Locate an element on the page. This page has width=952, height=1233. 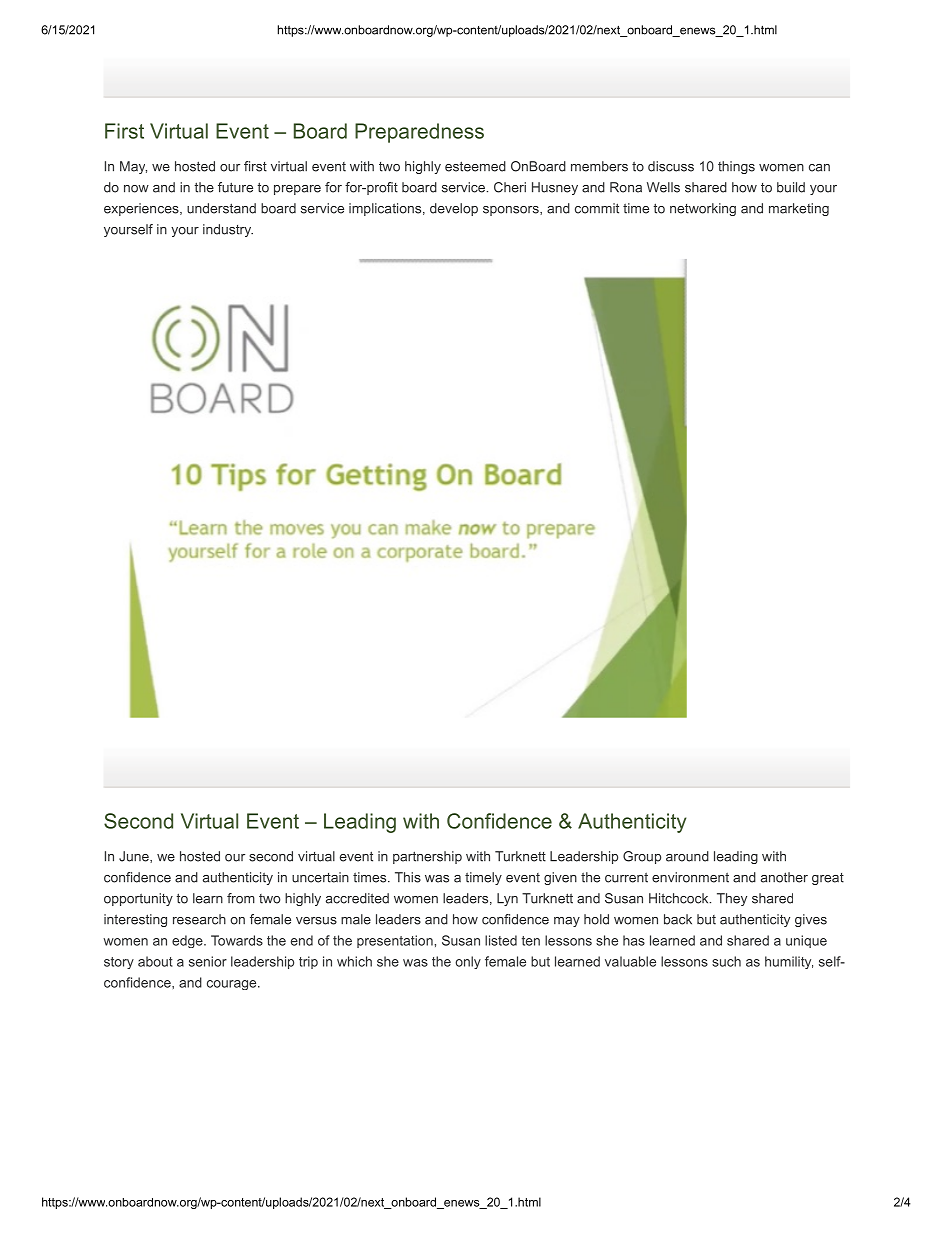
Cheri is located at coordinates (510, 187).
